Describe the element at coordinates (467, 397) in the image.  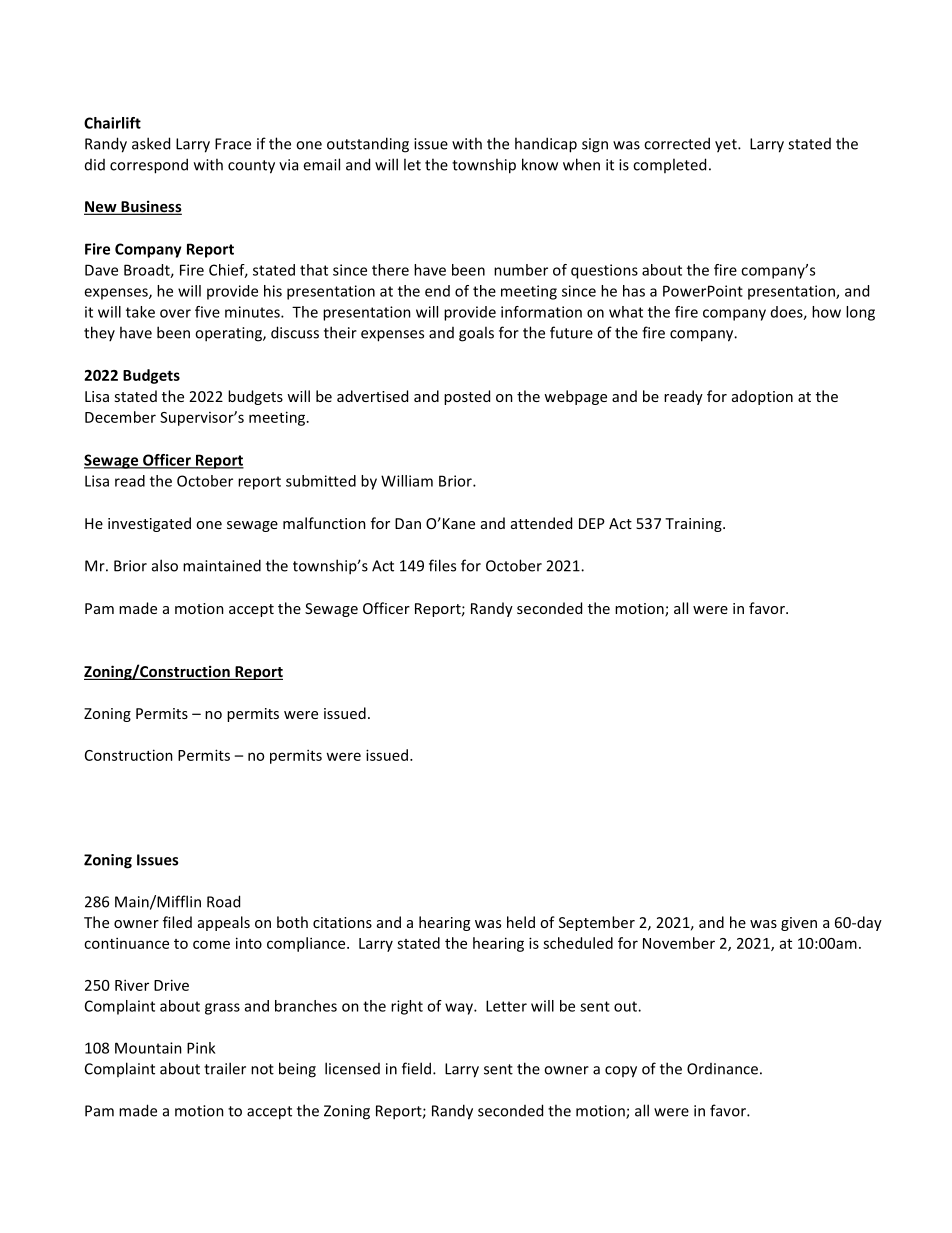
I see `posted` at that location.
